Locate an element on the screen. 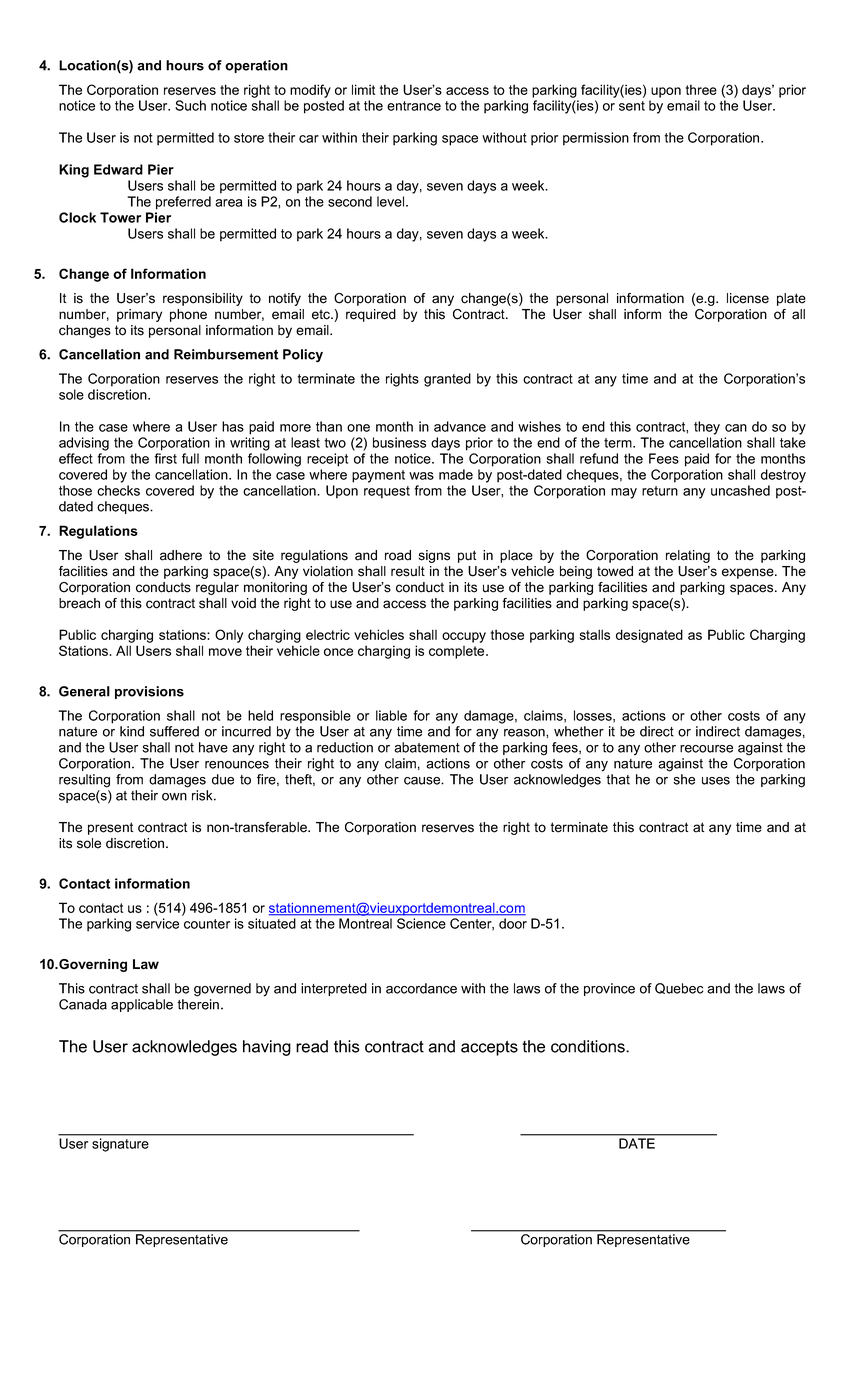  liable is located at coordinates (391, 715).
